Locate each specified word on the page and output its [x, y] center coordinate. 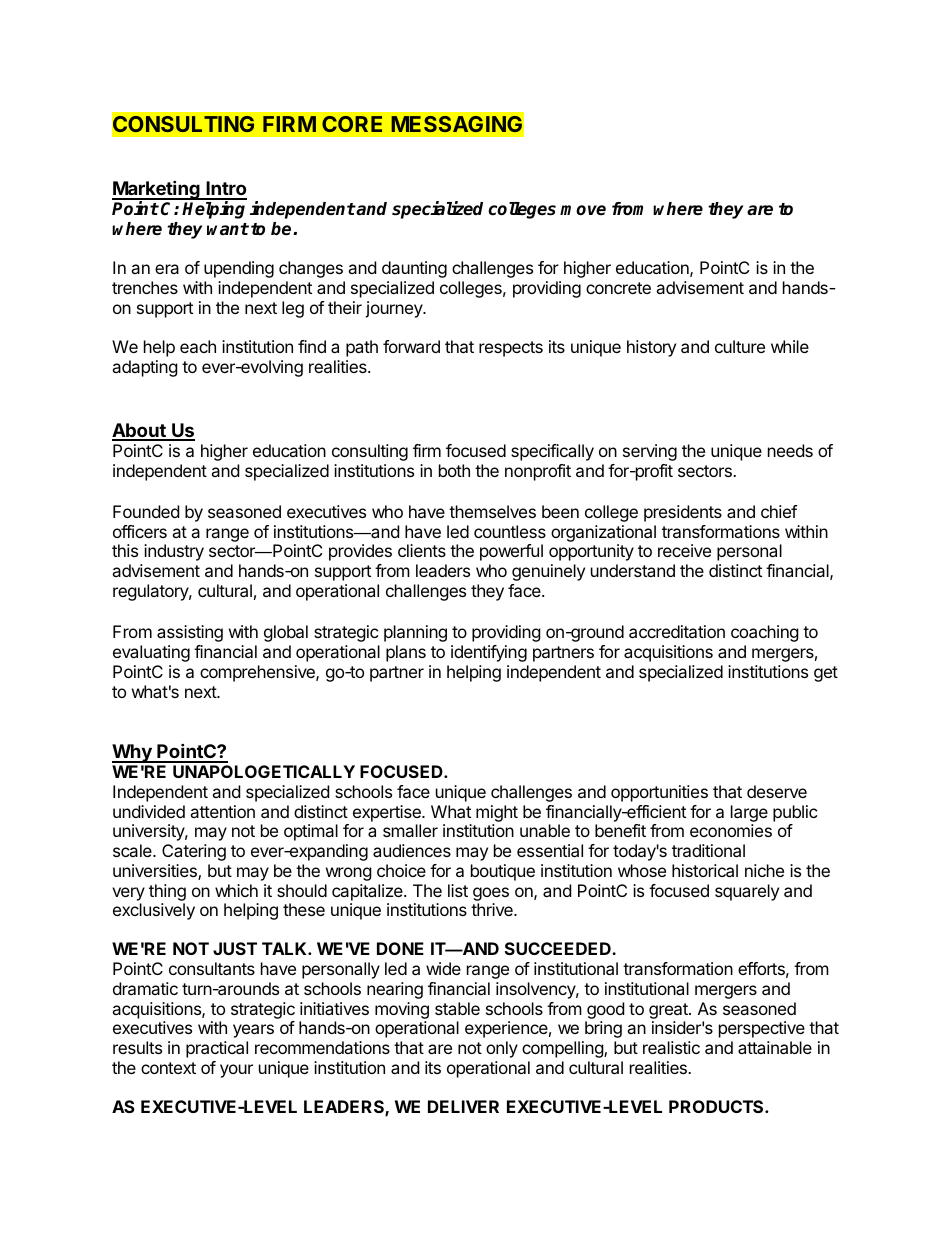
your [236, 1071]
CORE [352, 124]
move [583, 210]
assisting [190, 633]
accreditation [677, 631]
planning [415, 633]
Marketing [157, 191]
